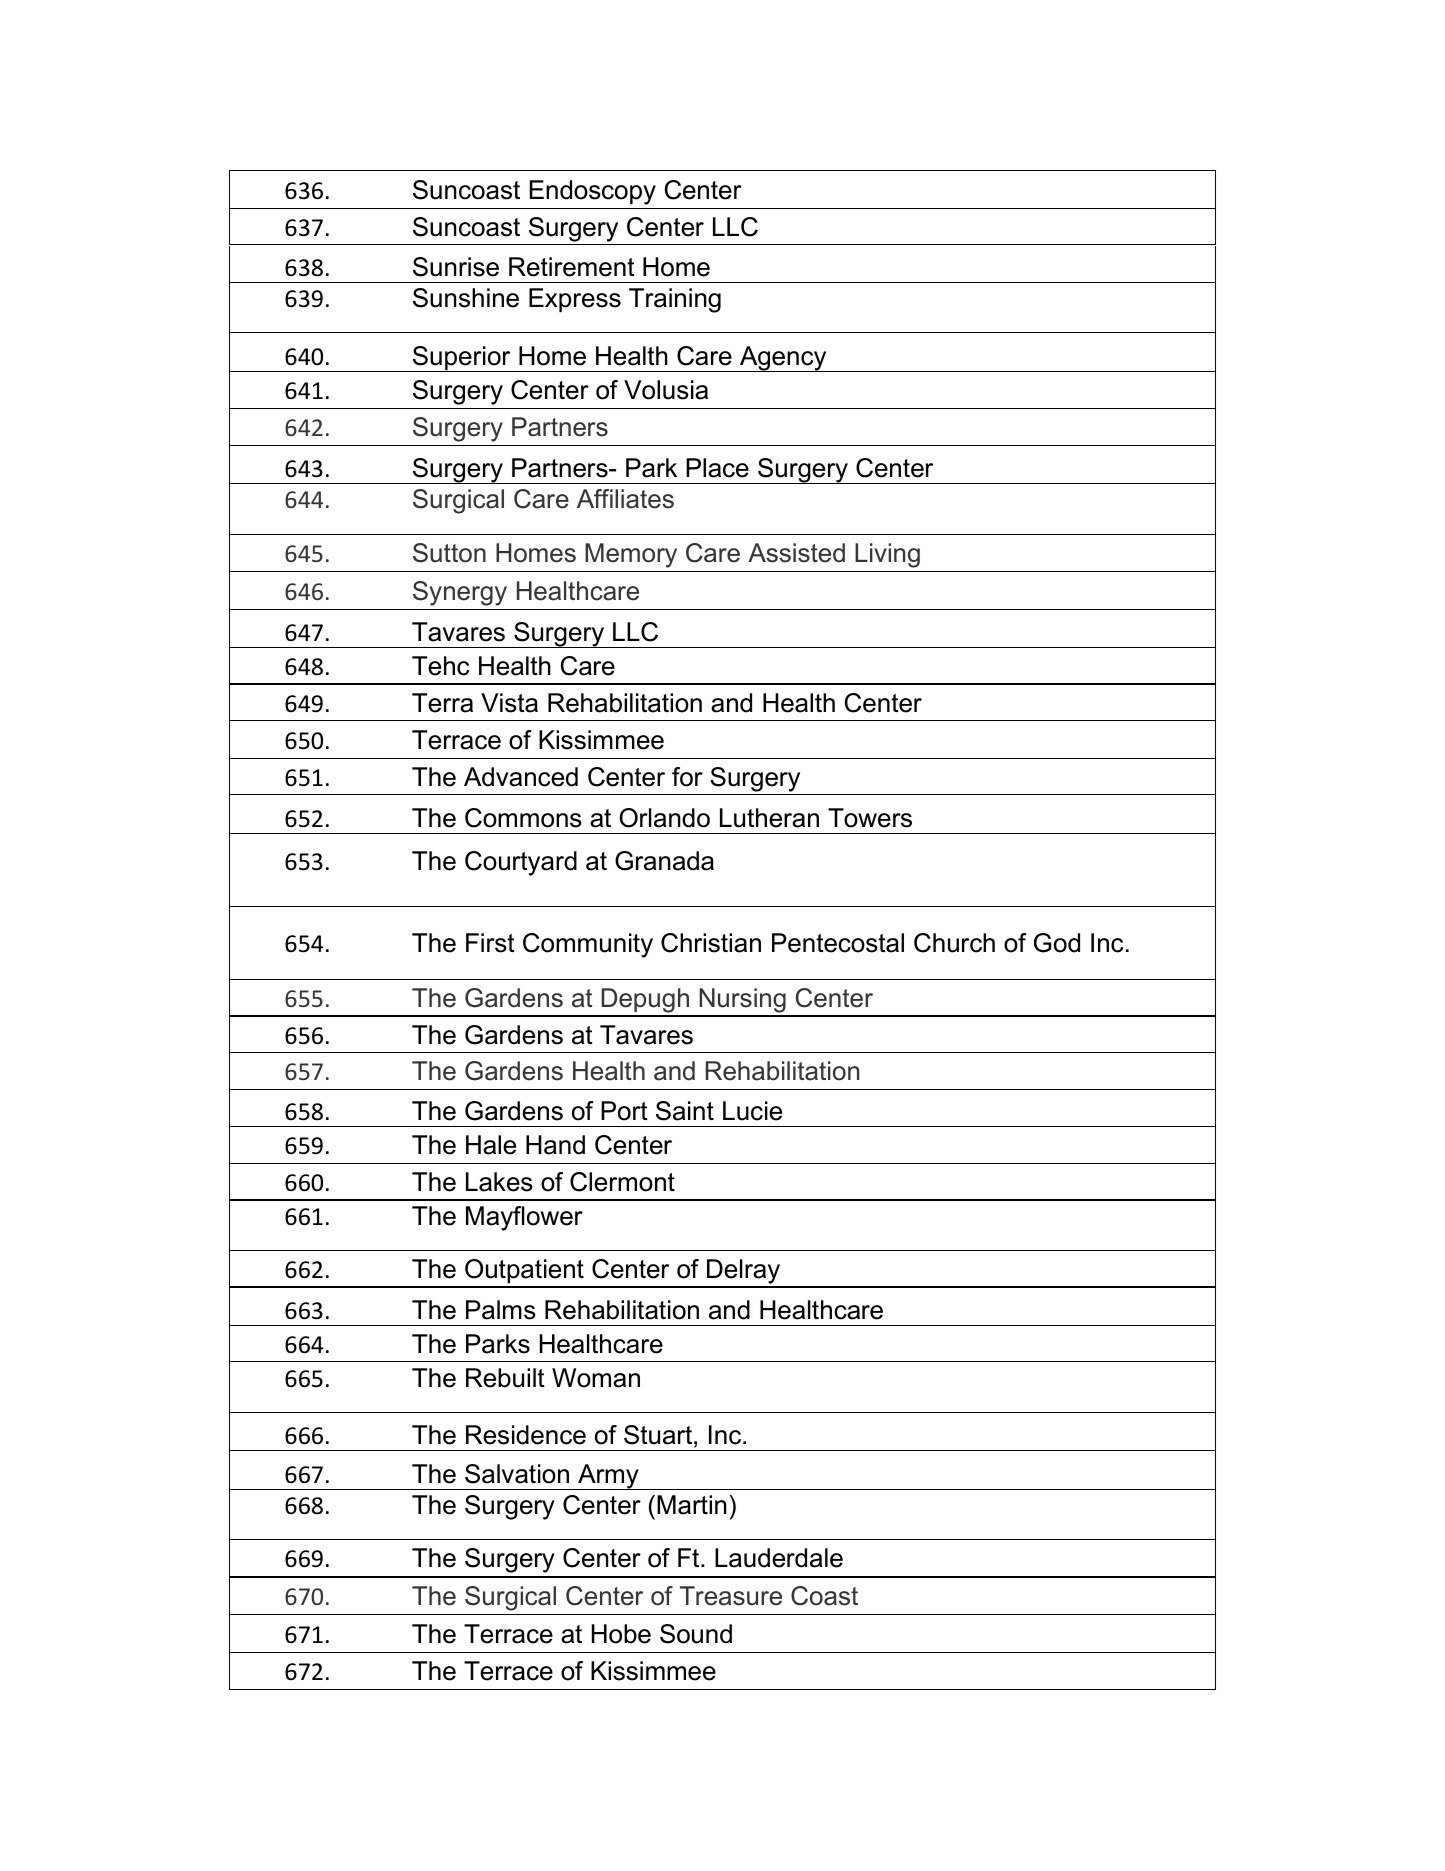  I want to click on Christian, so click(711, 943).
